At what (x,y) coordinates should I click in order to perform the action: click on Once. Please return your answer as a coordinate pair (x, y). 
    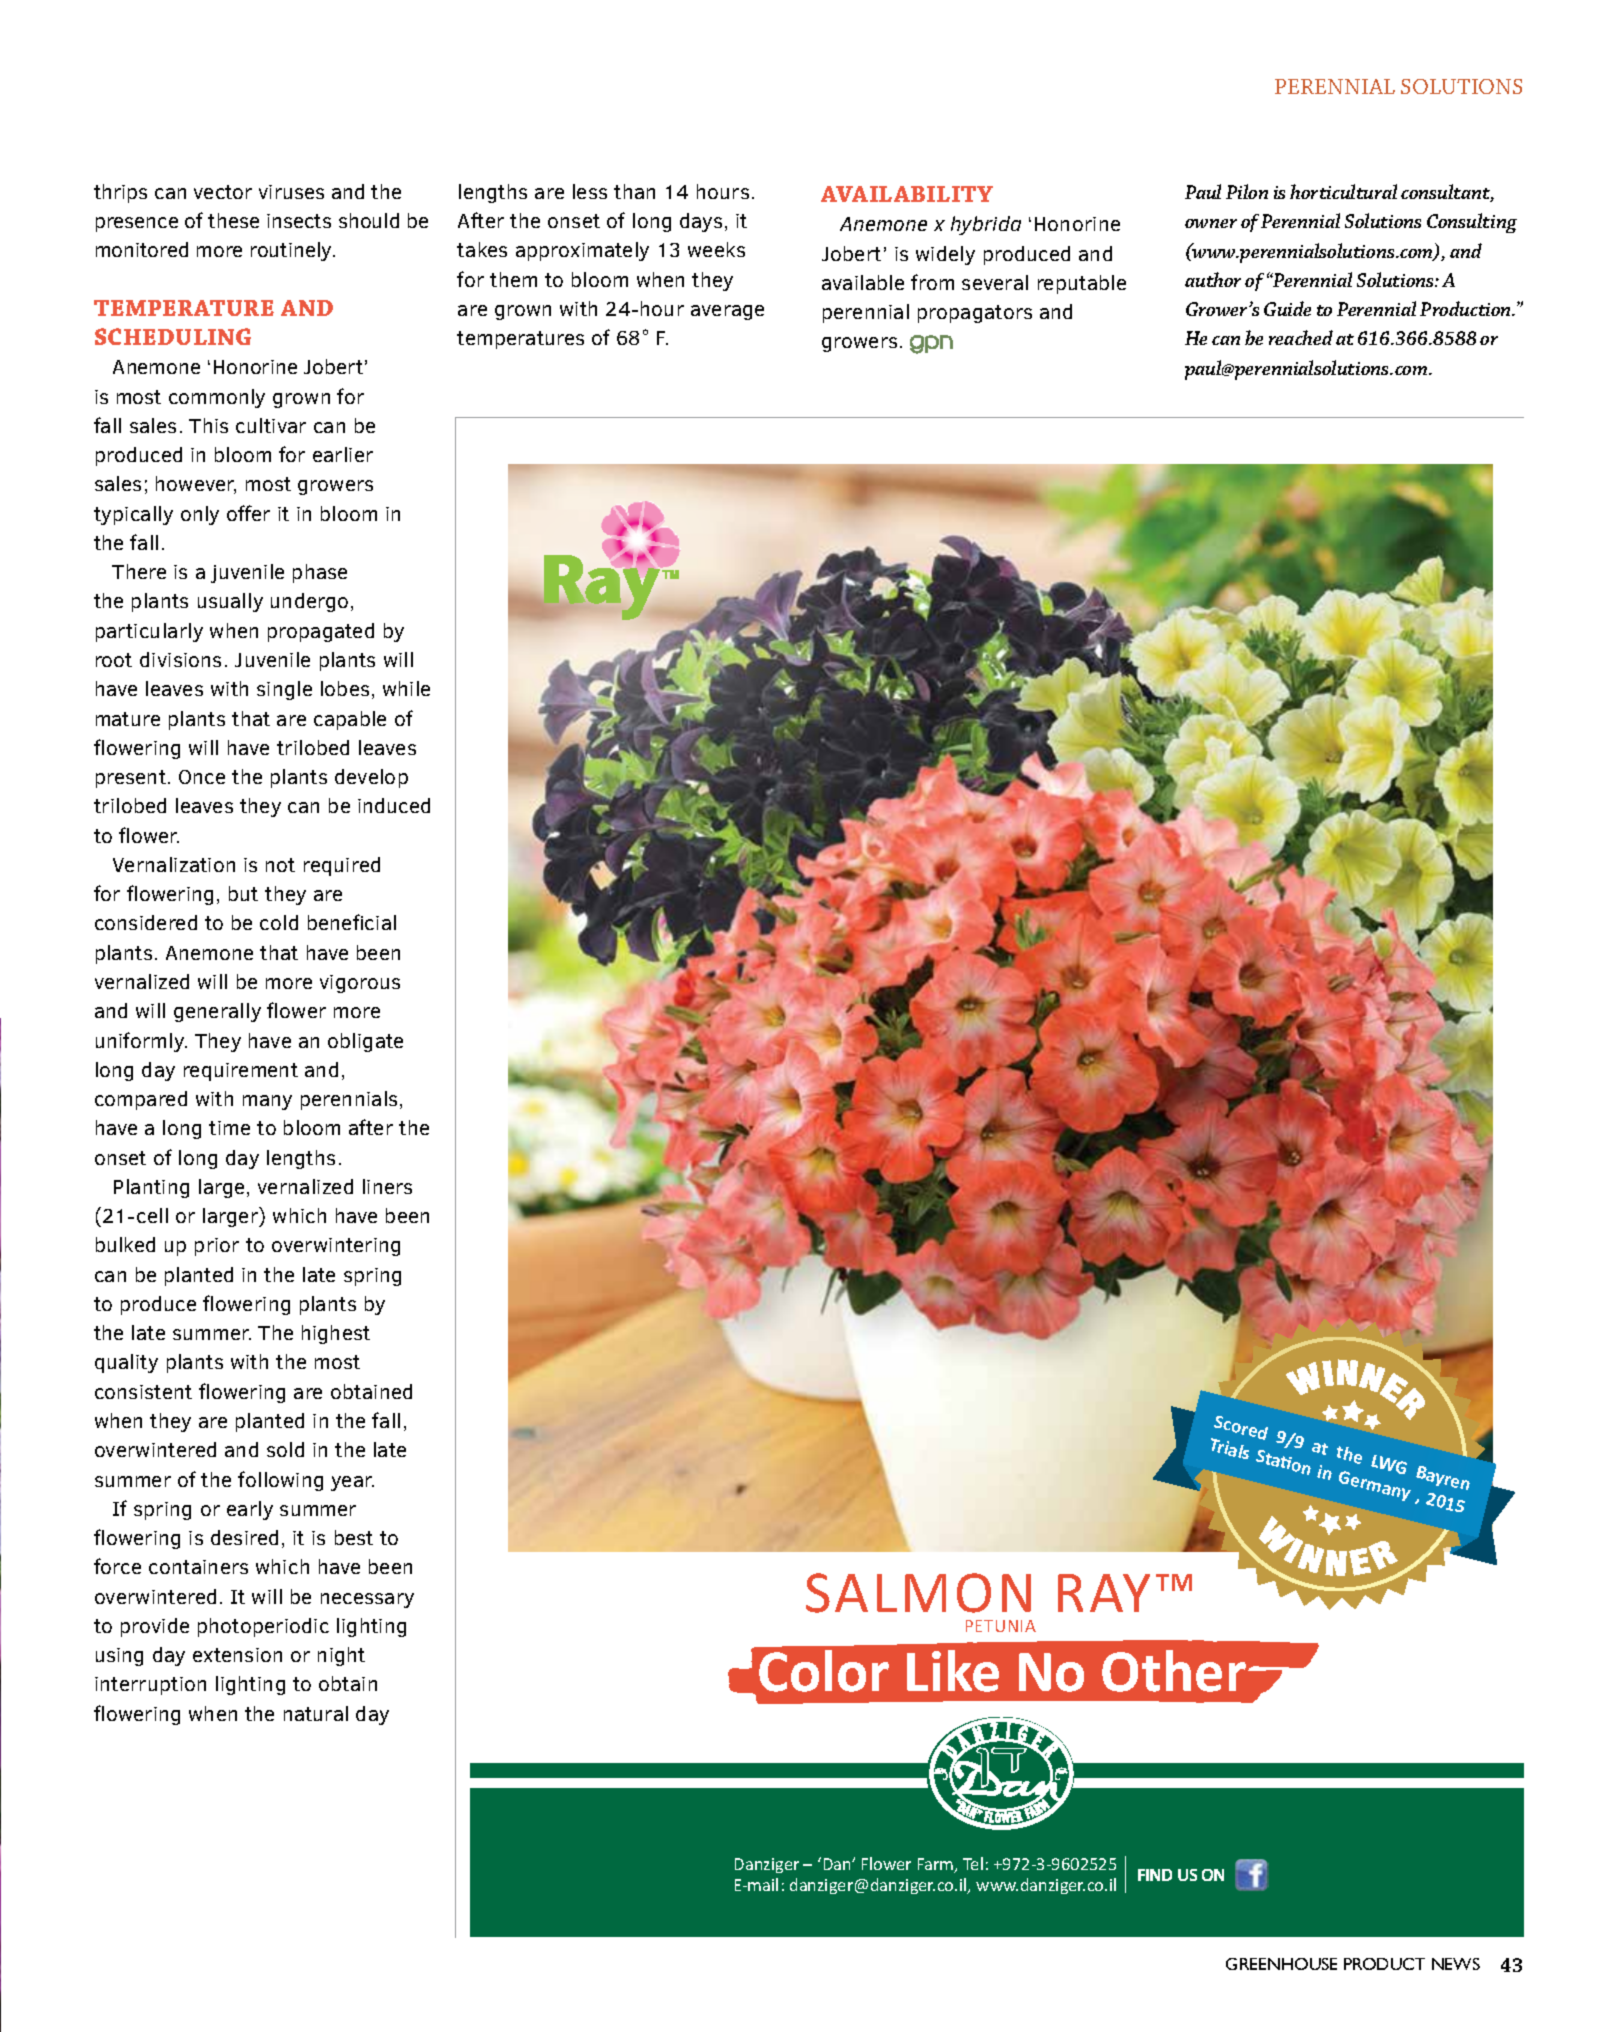
    Looking at the image, I should click on (202, 777).
